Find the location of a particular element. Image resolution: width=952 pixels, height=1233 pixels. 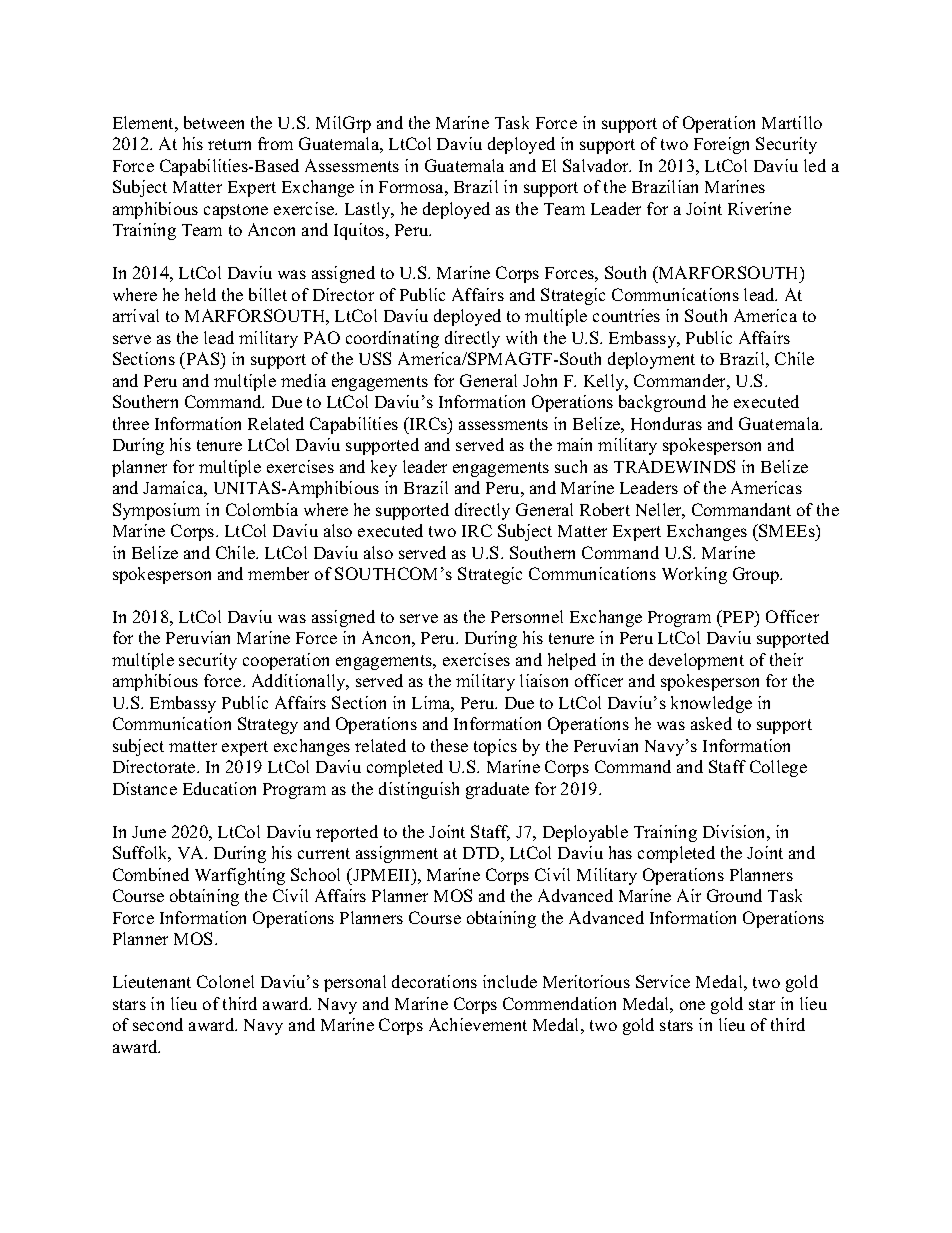

member is located at coordinates (278, 573).
